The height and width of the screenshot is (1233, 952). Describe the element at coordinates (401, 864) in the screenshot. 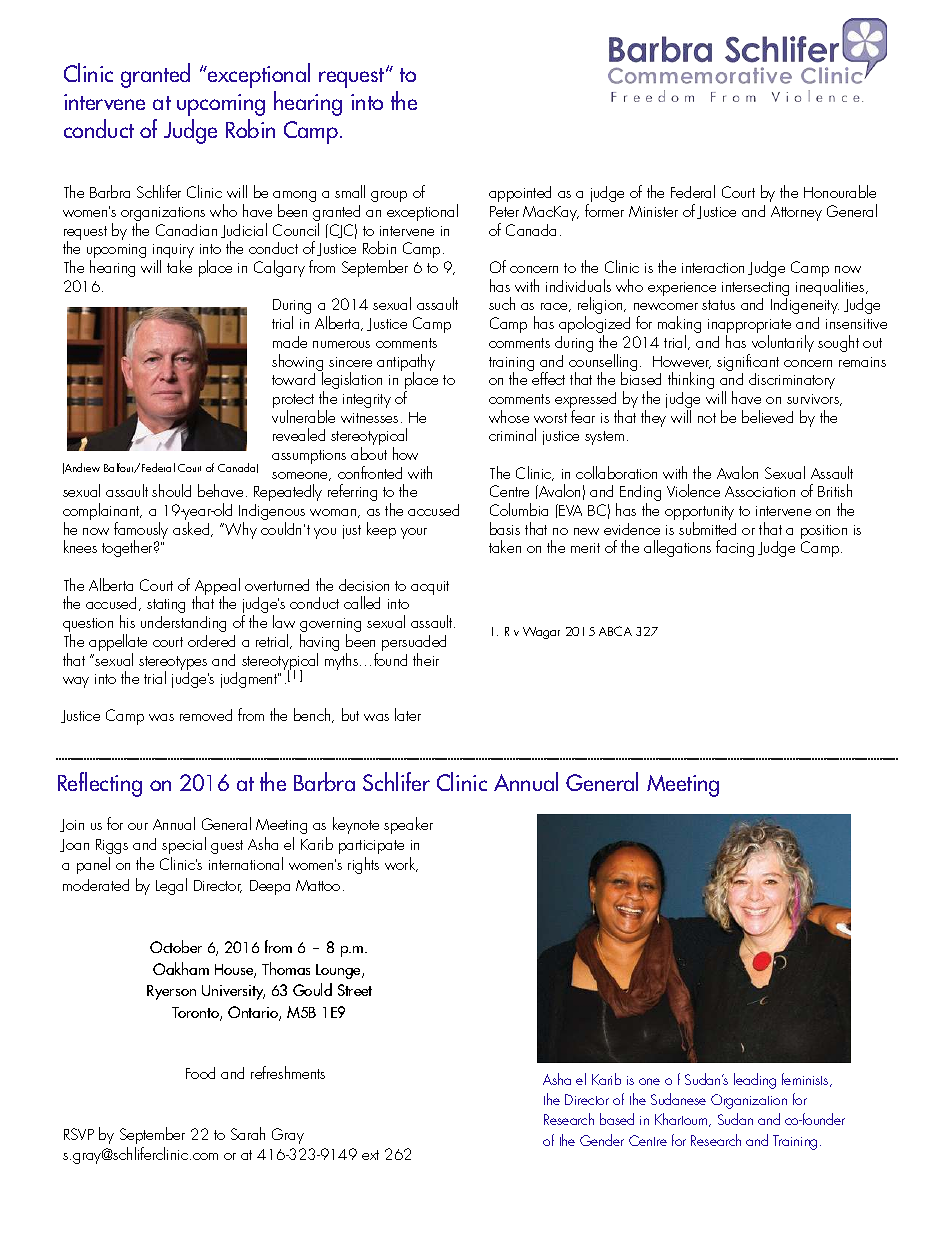

I see `work` at that location.
